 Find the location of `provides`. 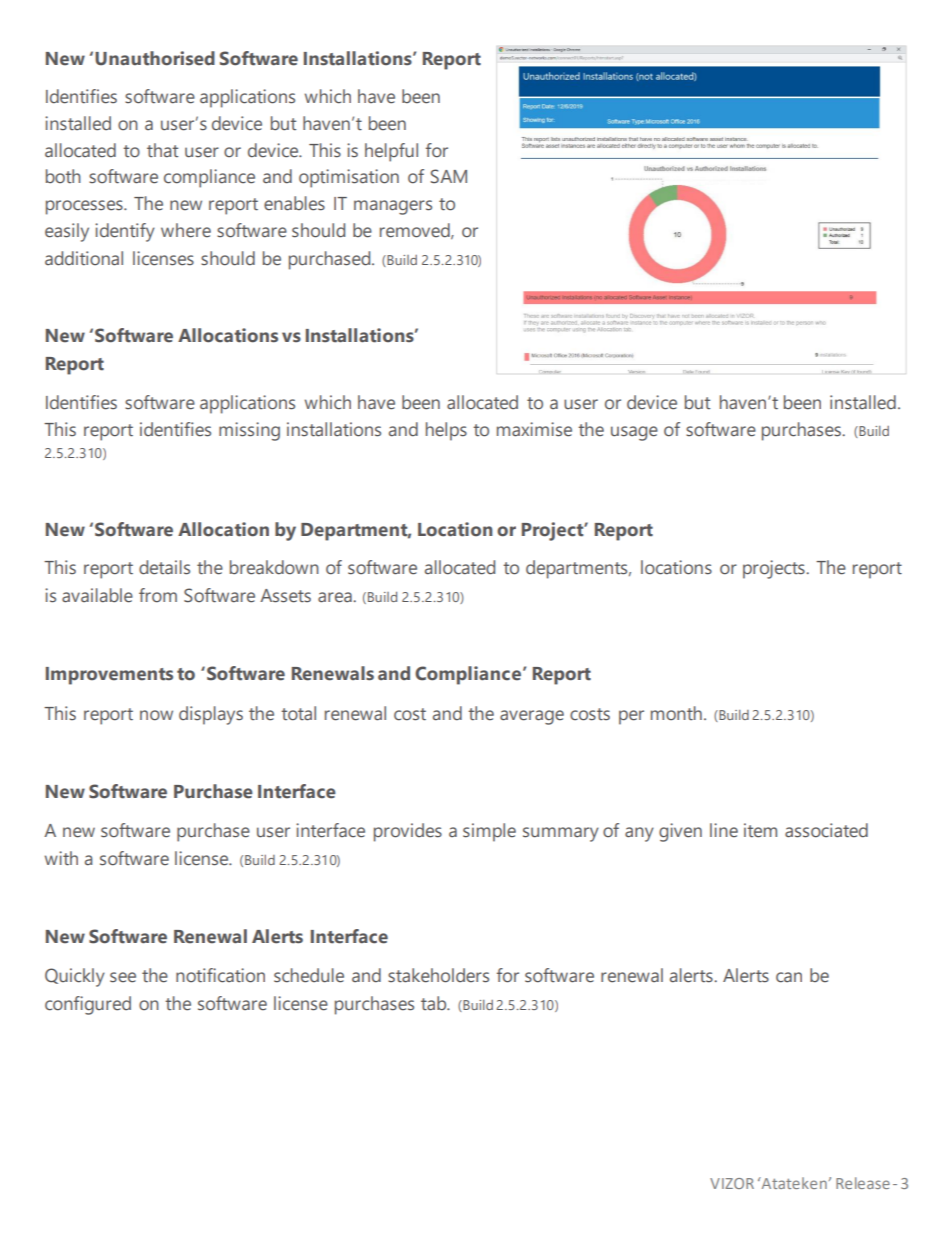

provides is located at coordinates (408, 832).
